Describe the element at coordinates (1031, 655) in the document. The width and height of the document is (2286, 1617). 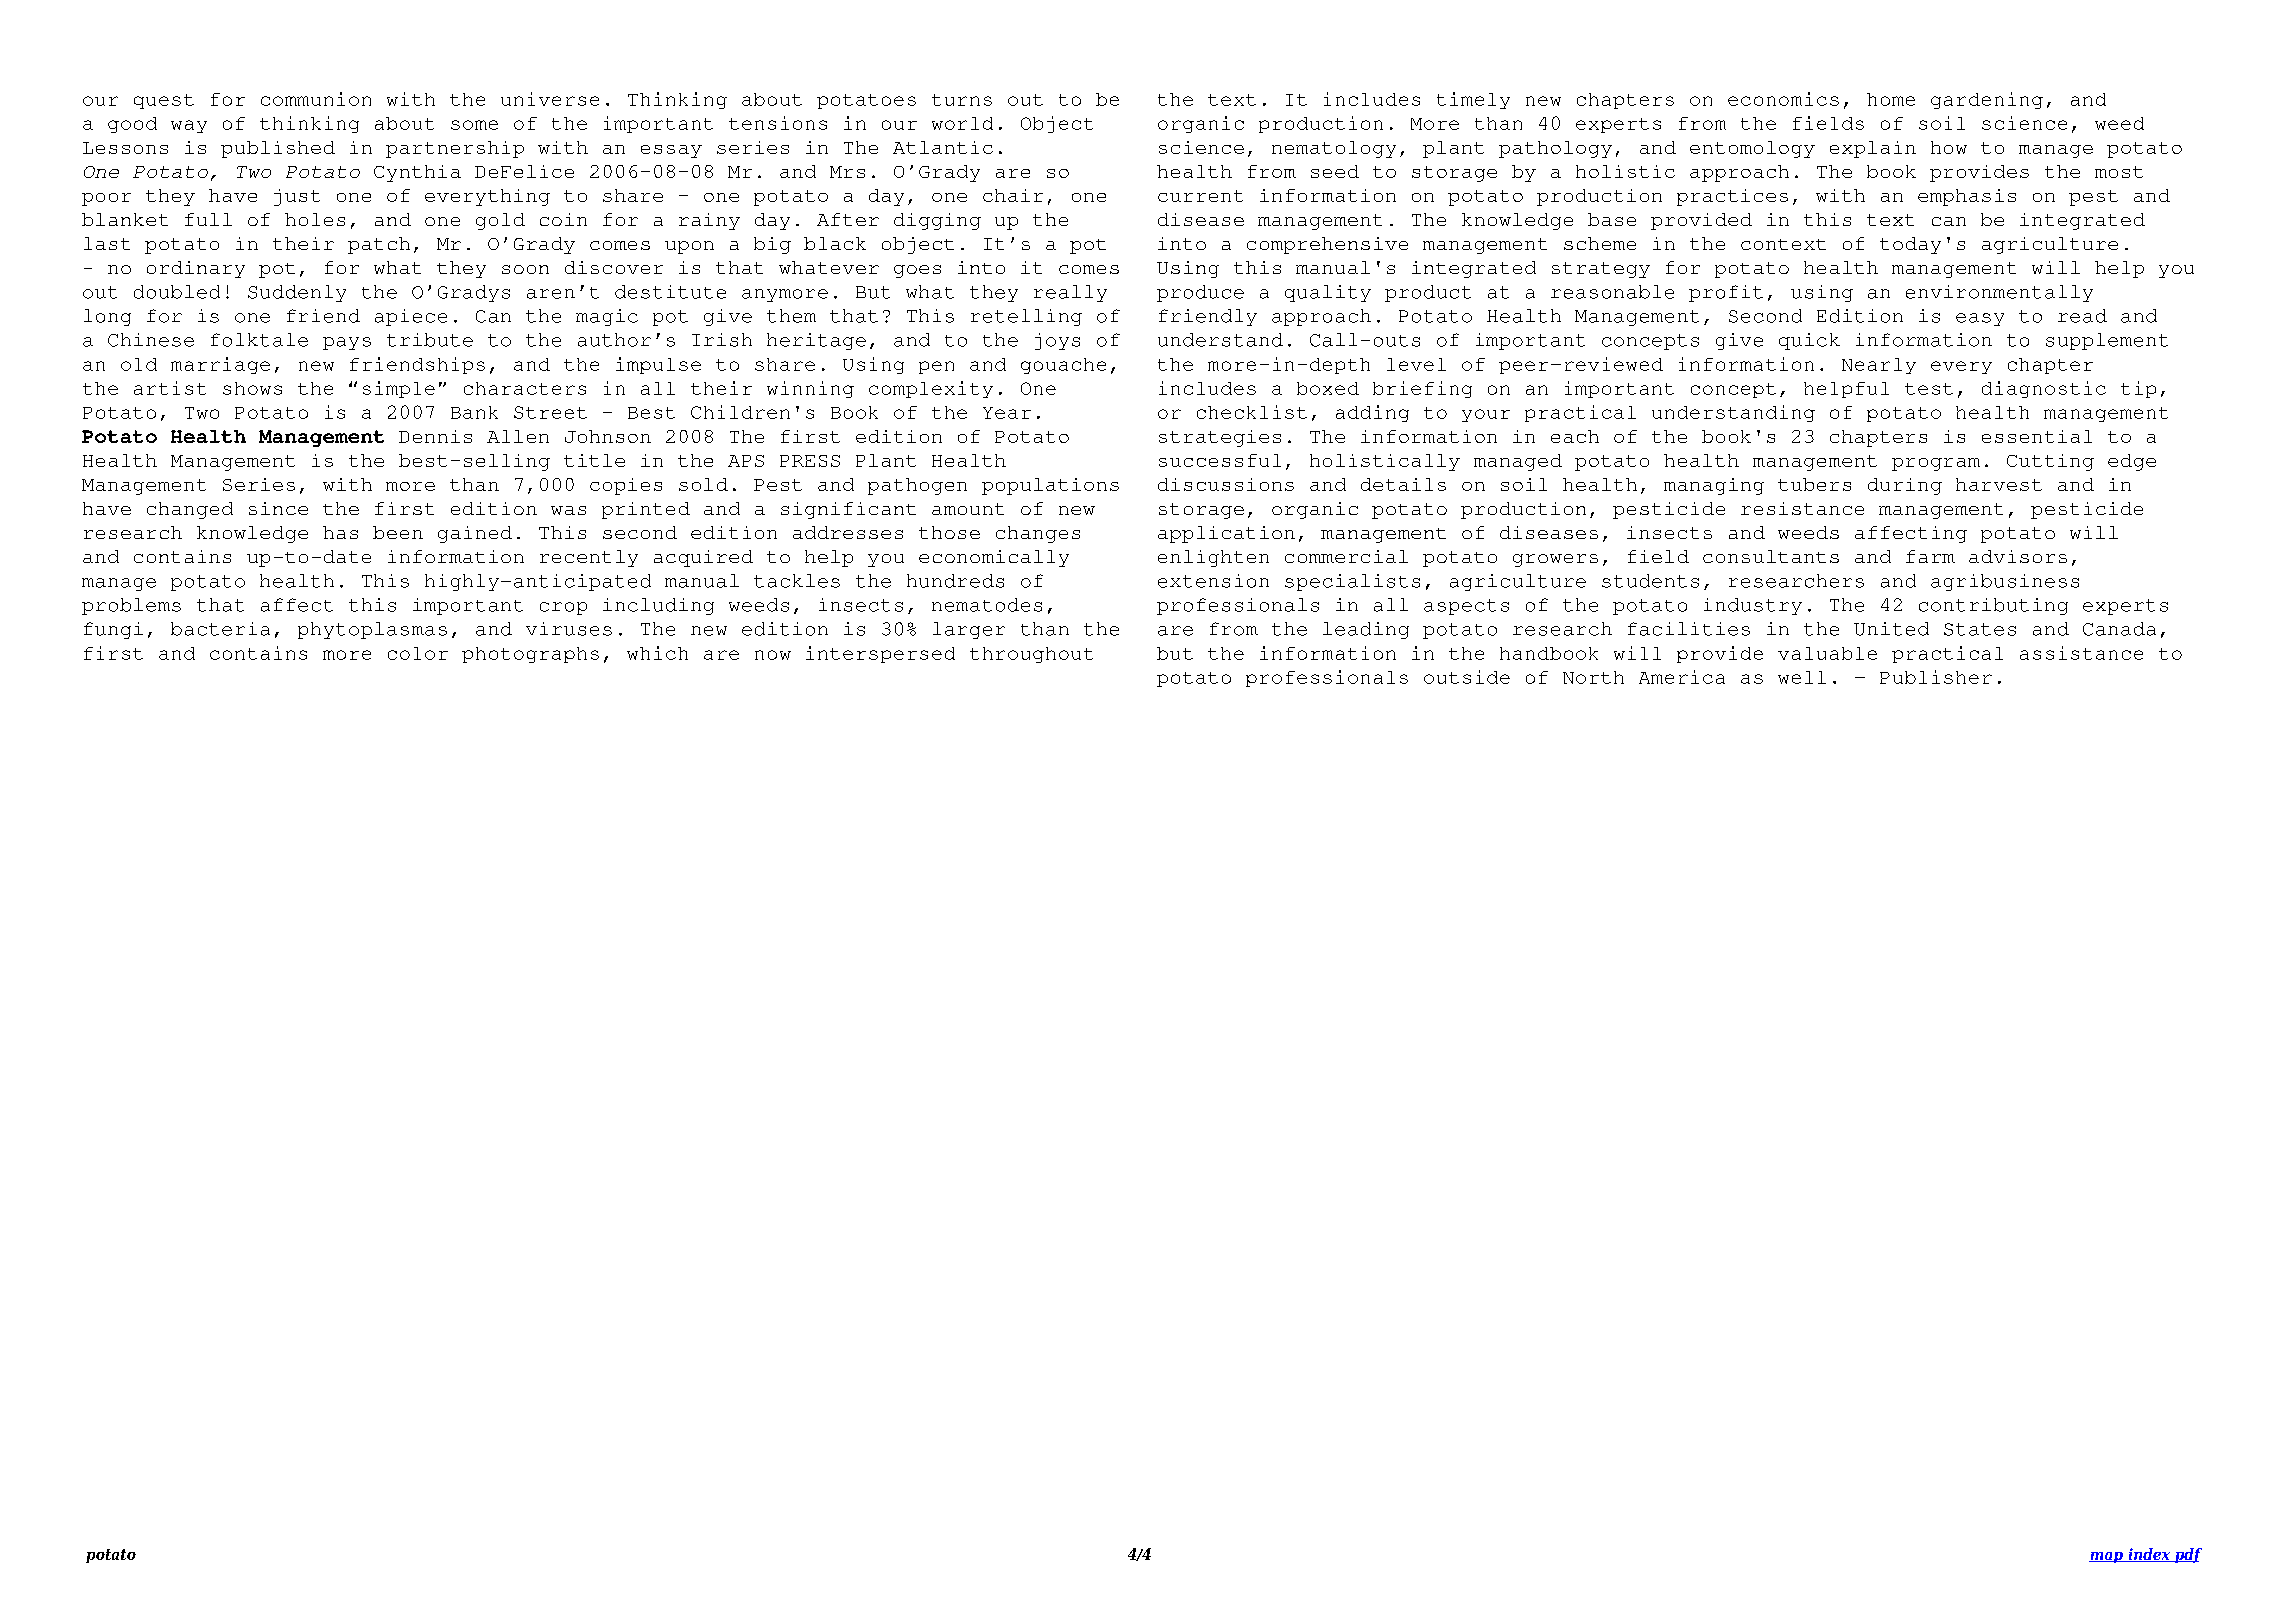
I see `throughout` at that location.
